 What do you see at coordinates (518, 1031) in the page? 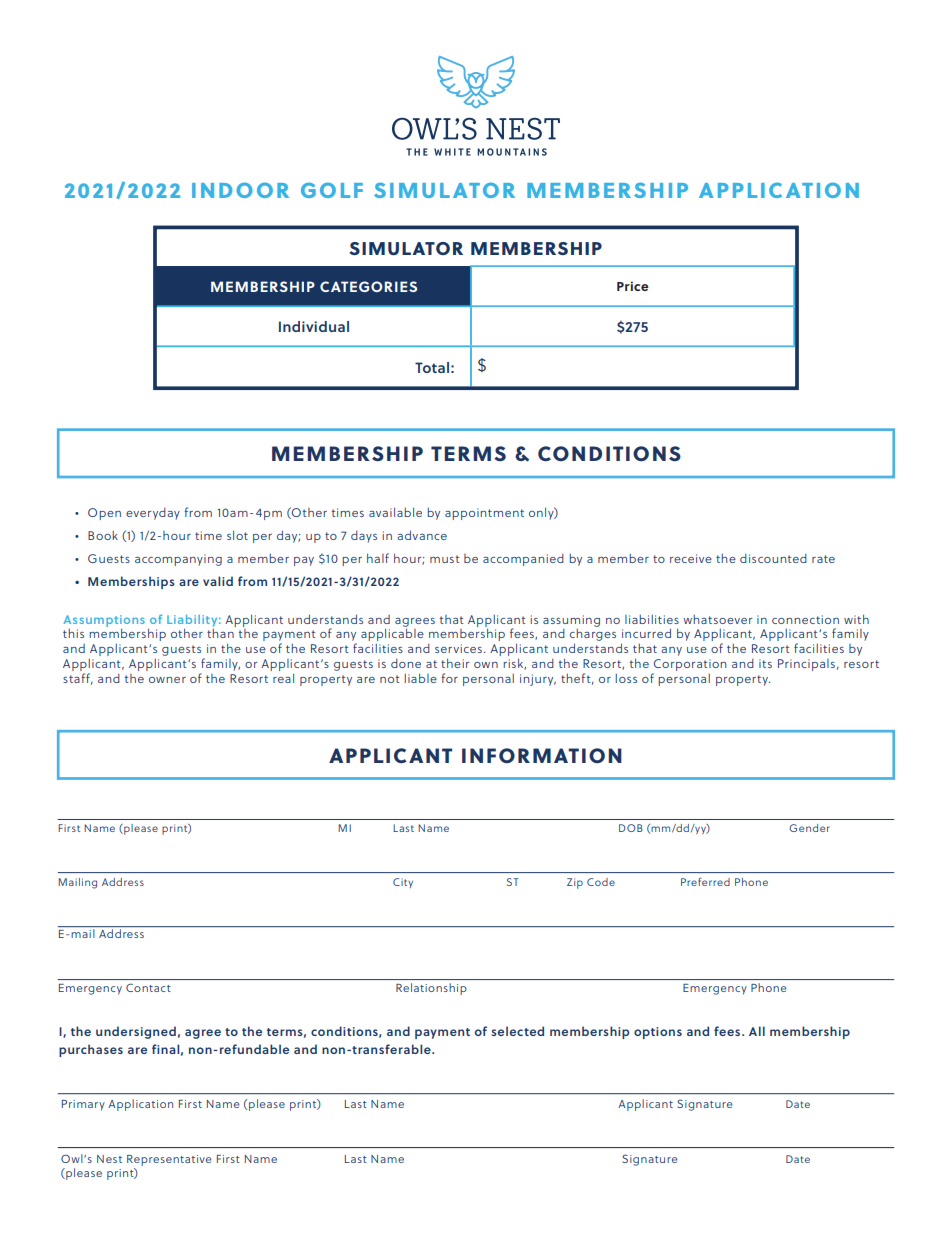
I see `selected` at bounding box center [518, 1031].
